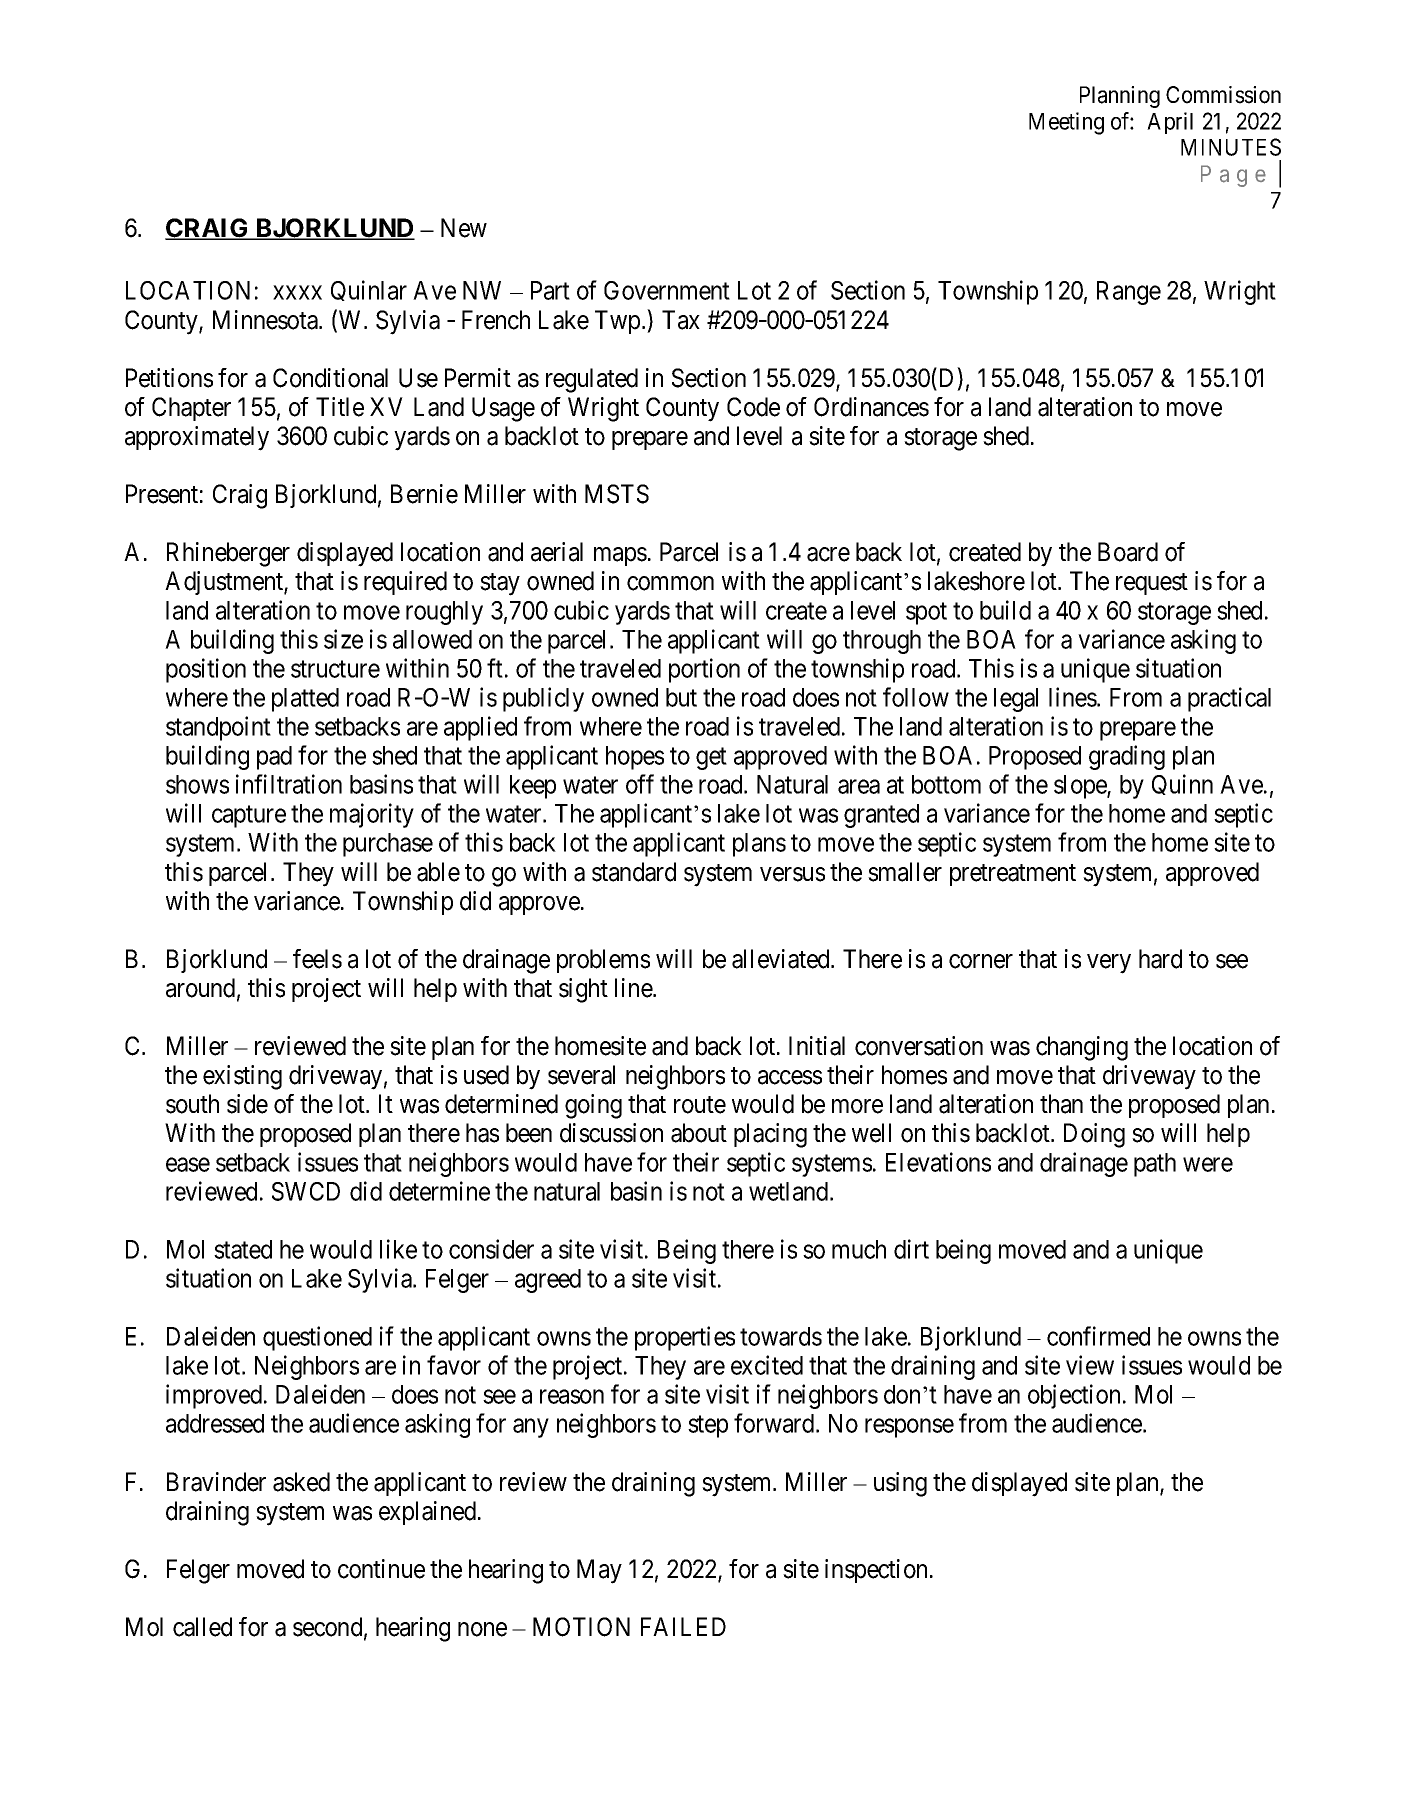 This screenshot has height=1819, width=1406. Describe the element at coordinates (381, 1569) in the screenshot. I see `continue` at that location.
